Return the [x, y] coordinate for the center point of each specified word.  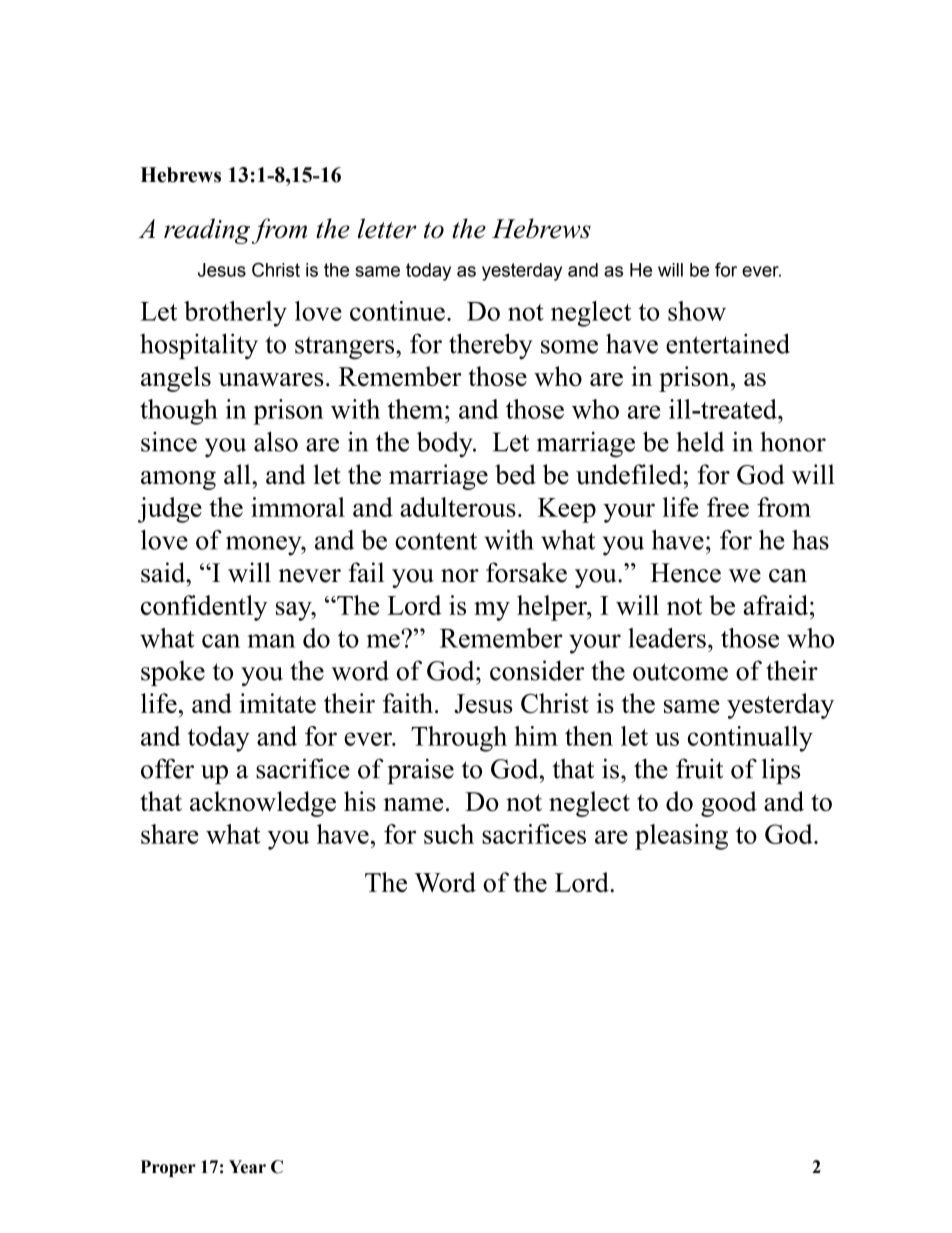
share [170, 834]
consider [537, 670]
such [449, 834]
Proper [168, 1168]
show [697, 311]
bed [515, 474]
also [276, 442]
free [728, 507]
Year [247, 1167]
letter [387, 228]
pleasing [681, 837]
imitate [277, 703]
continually [750, 739]
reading [207, 231]
